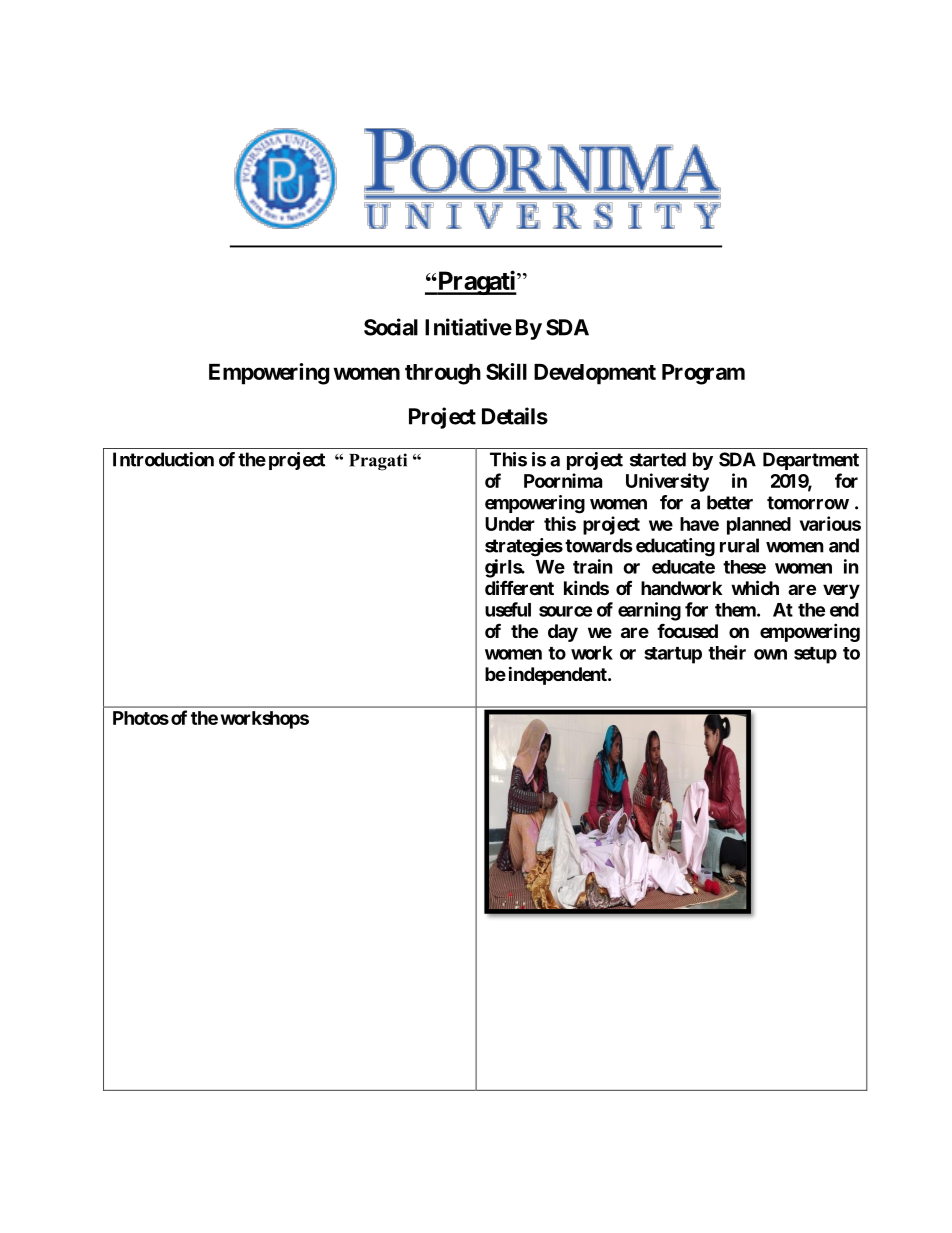 The height and width of the page is (1233, 952). What do you see at coordinates (506, 371) in the page?
I see `Skill` at bounding box center [506, 371].
